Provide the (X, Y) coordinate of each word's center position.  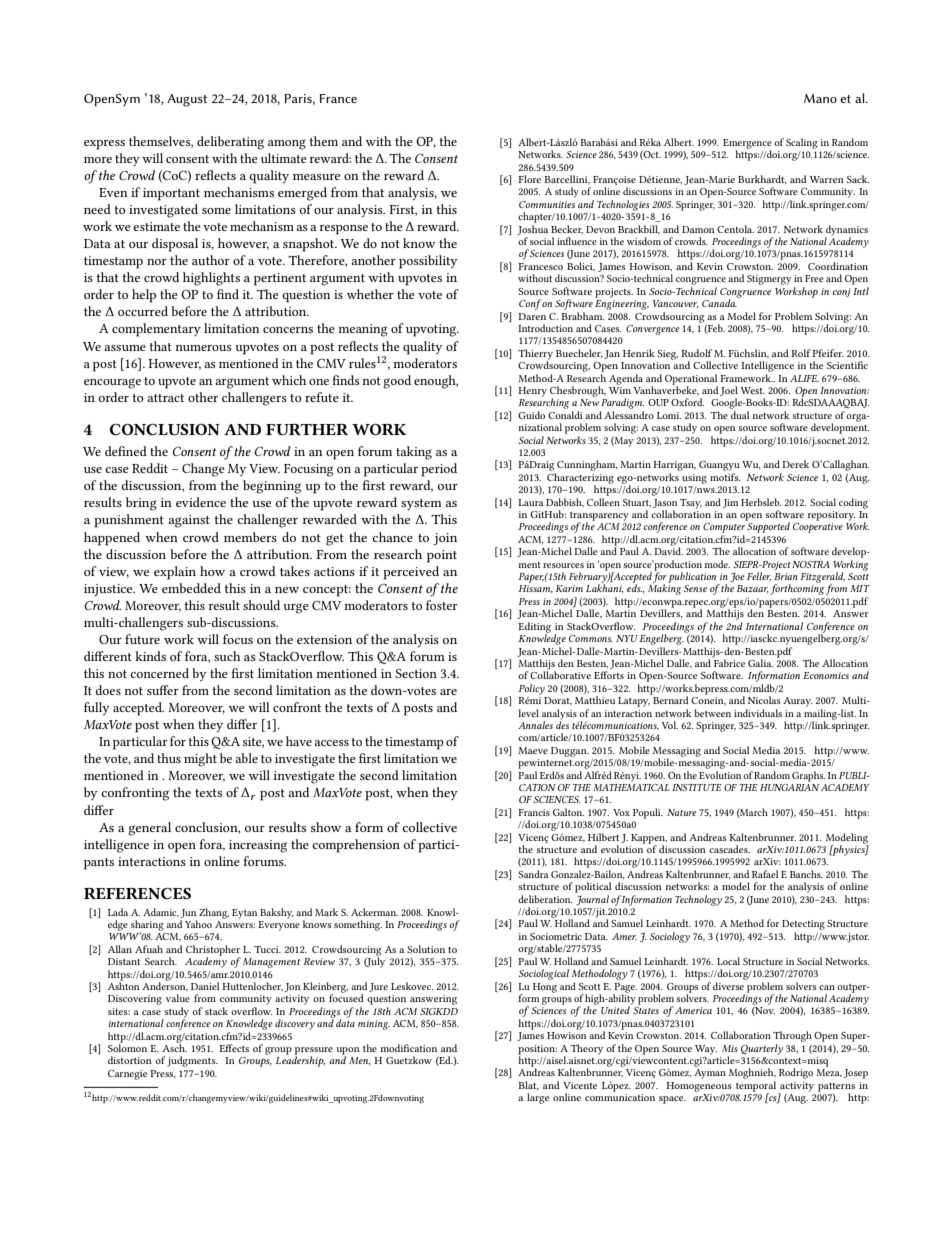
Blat (528, 1085)
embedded (191, 588)
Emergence (747, 145)
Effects (234, 1048)
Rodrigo (796, 1073)
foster (442, 605)
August (187, 100)
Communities (547, 204)
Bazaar (753, 589)
